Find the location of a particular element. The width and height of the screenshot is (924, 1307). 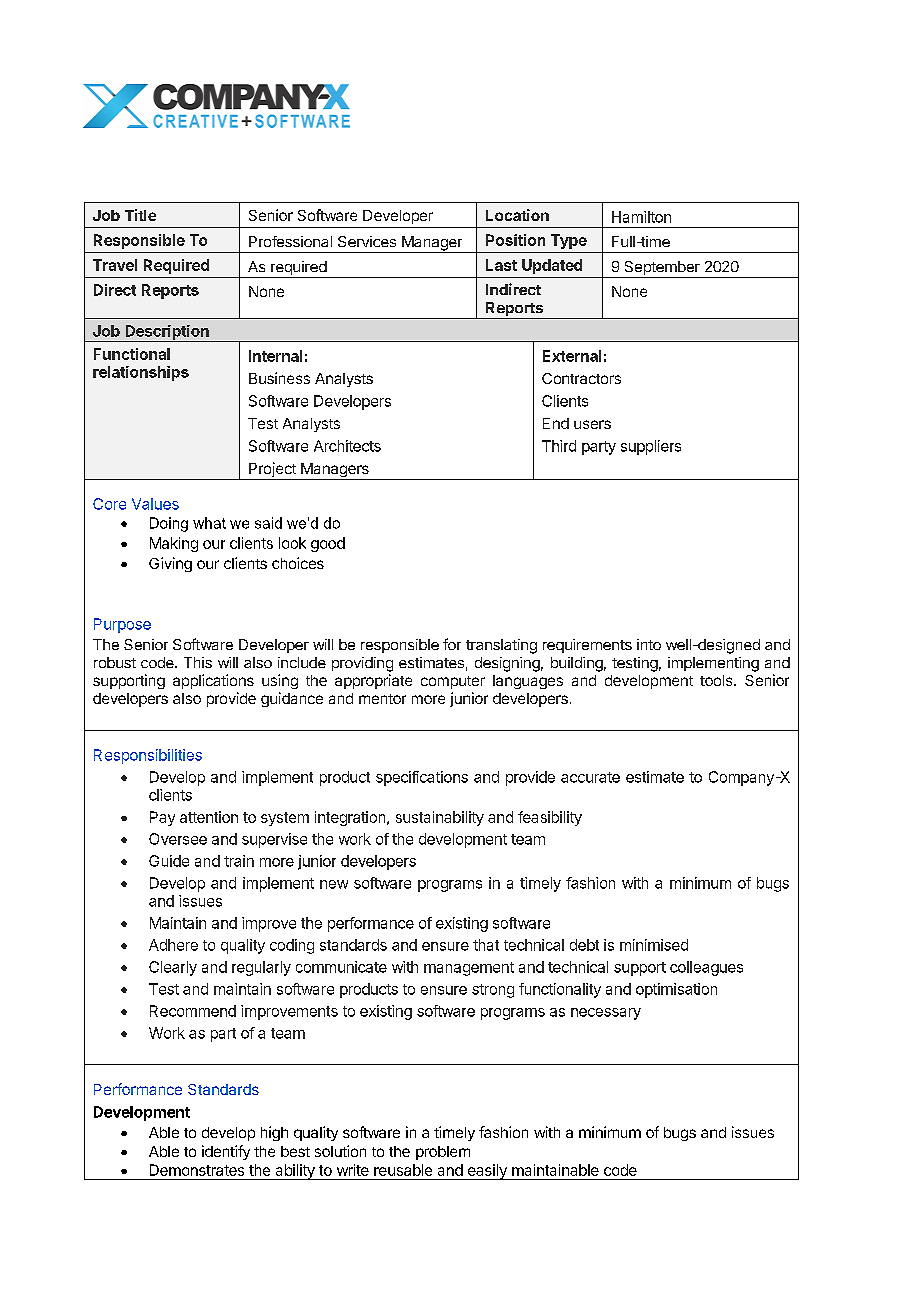

problem is located at coordinates (443, 1153).
